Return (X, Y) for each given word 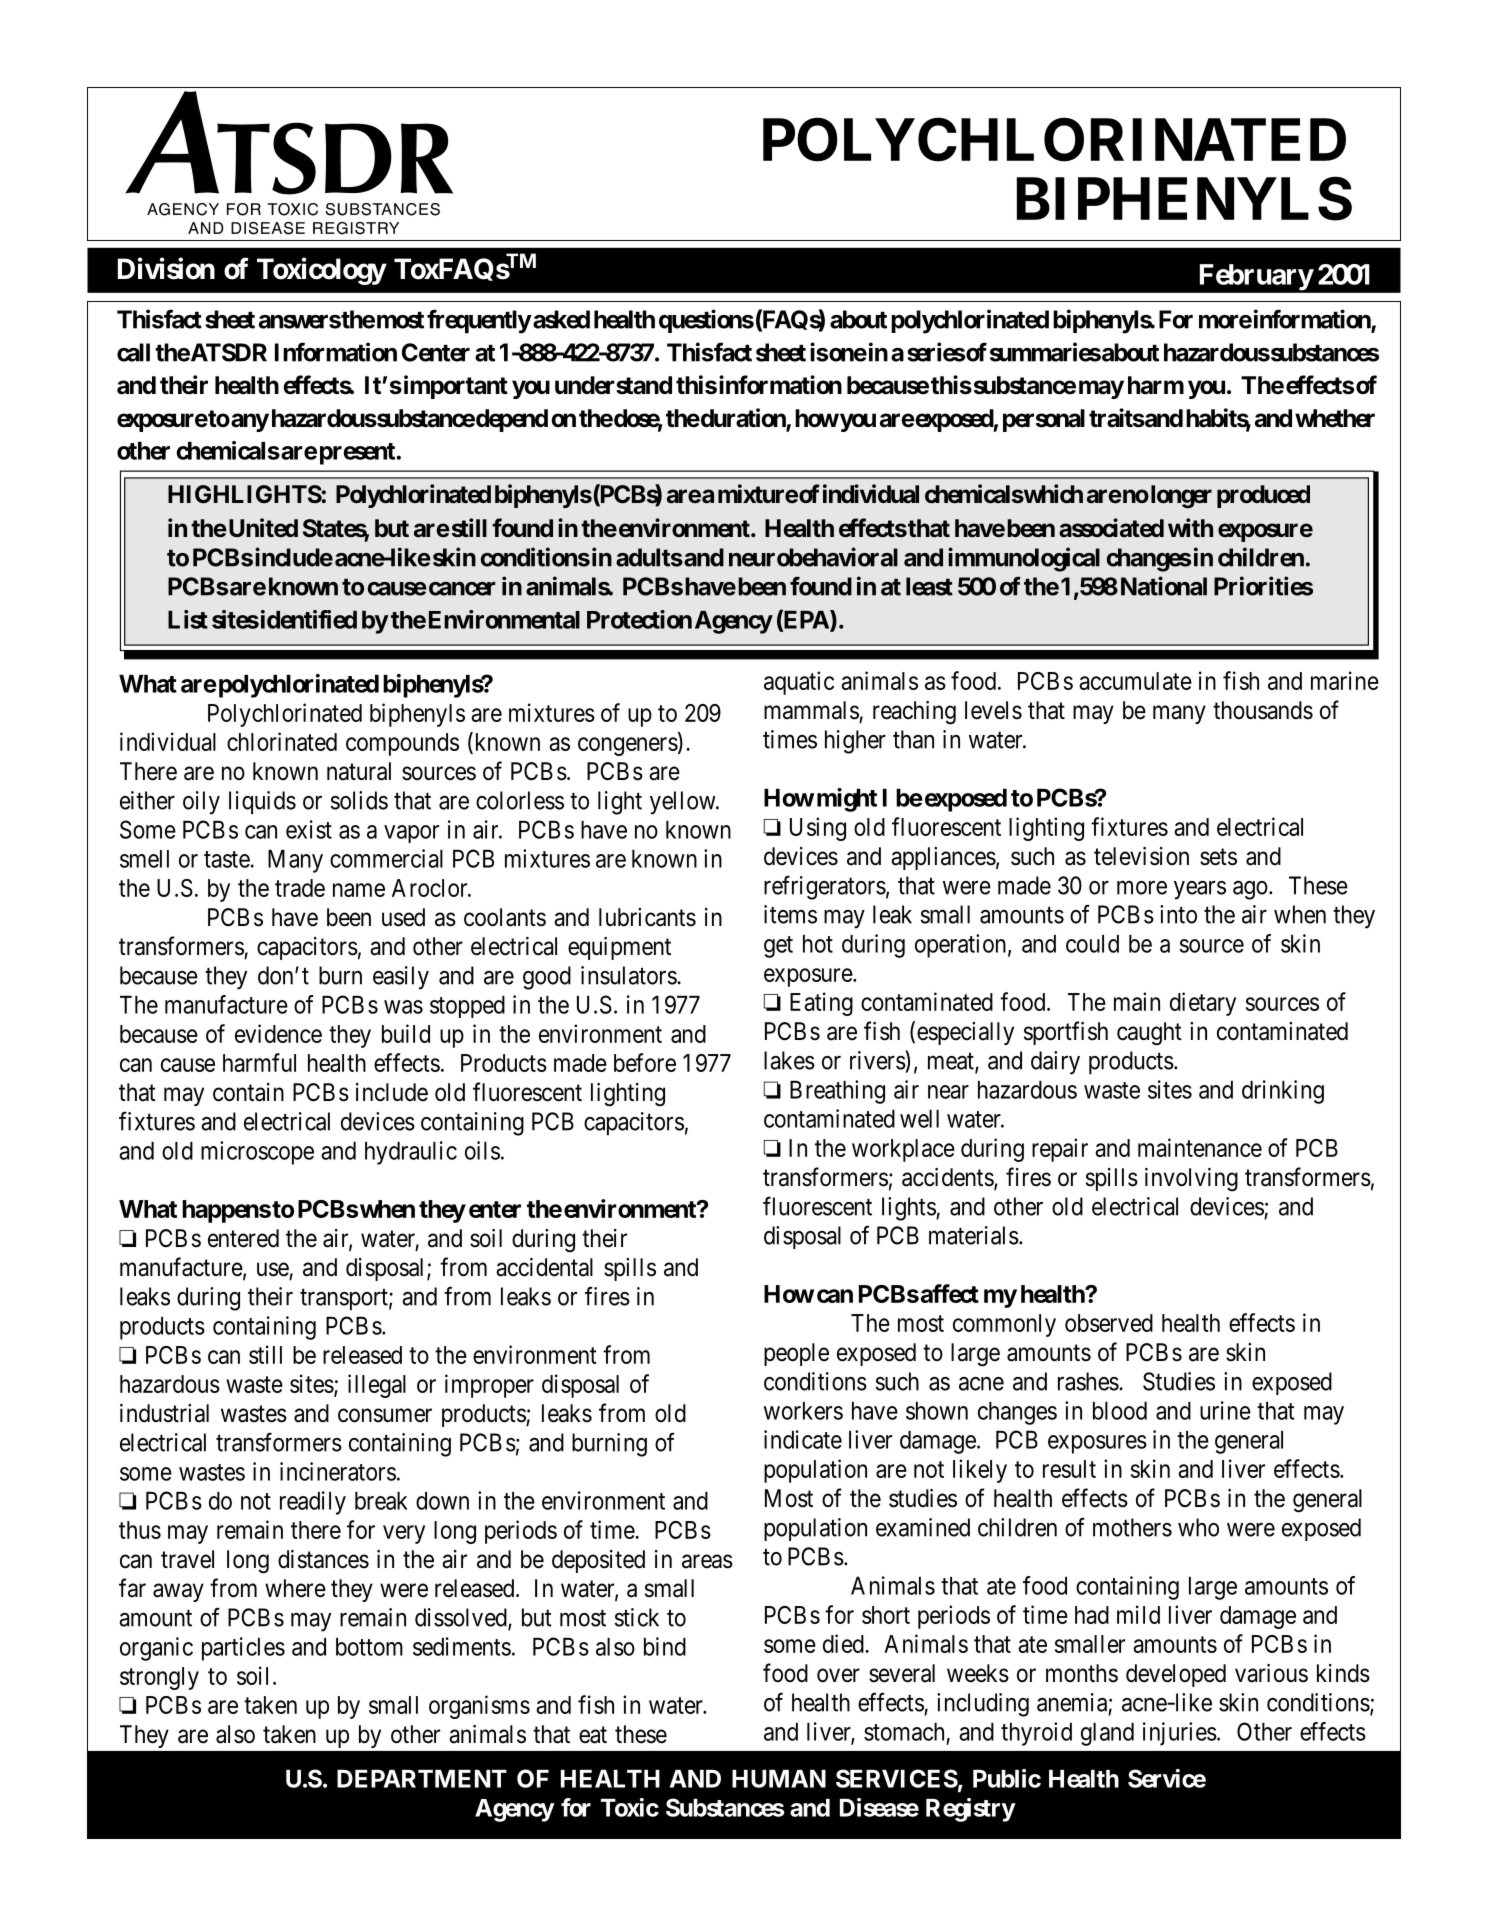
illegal (377, 1386)
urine (1225, 1410)
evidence (278, 1033)
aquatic (799, 683)
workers (803, 1411)
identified (307, 619)
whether (1335, 418)
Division (166, 268)
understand (613, 385)
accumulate (1135, 681)
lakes (789, 1060)
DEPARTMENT (422, 1779)
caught (1149, 1034)
